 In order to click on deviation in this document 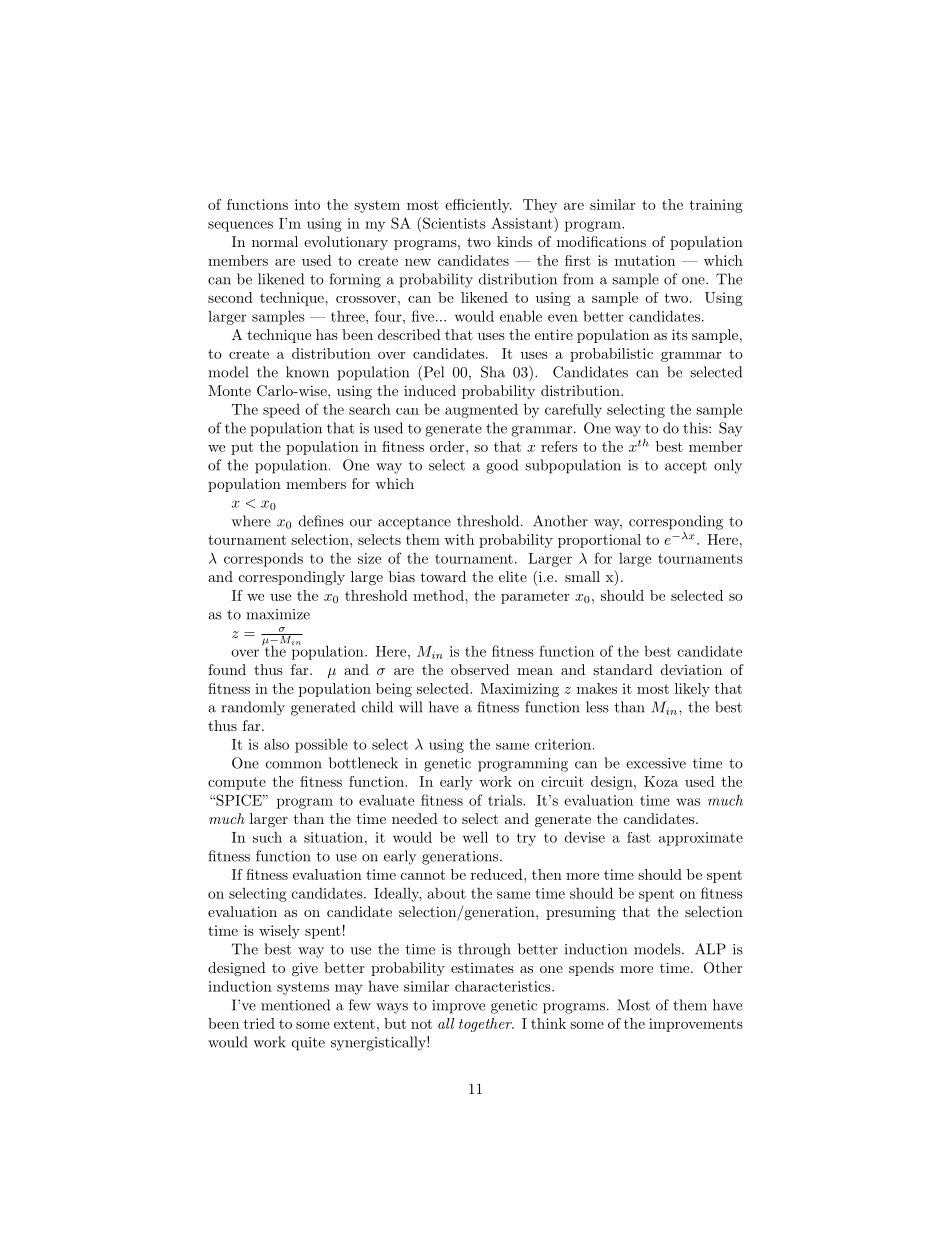, I will do `click(691, 669)`.
